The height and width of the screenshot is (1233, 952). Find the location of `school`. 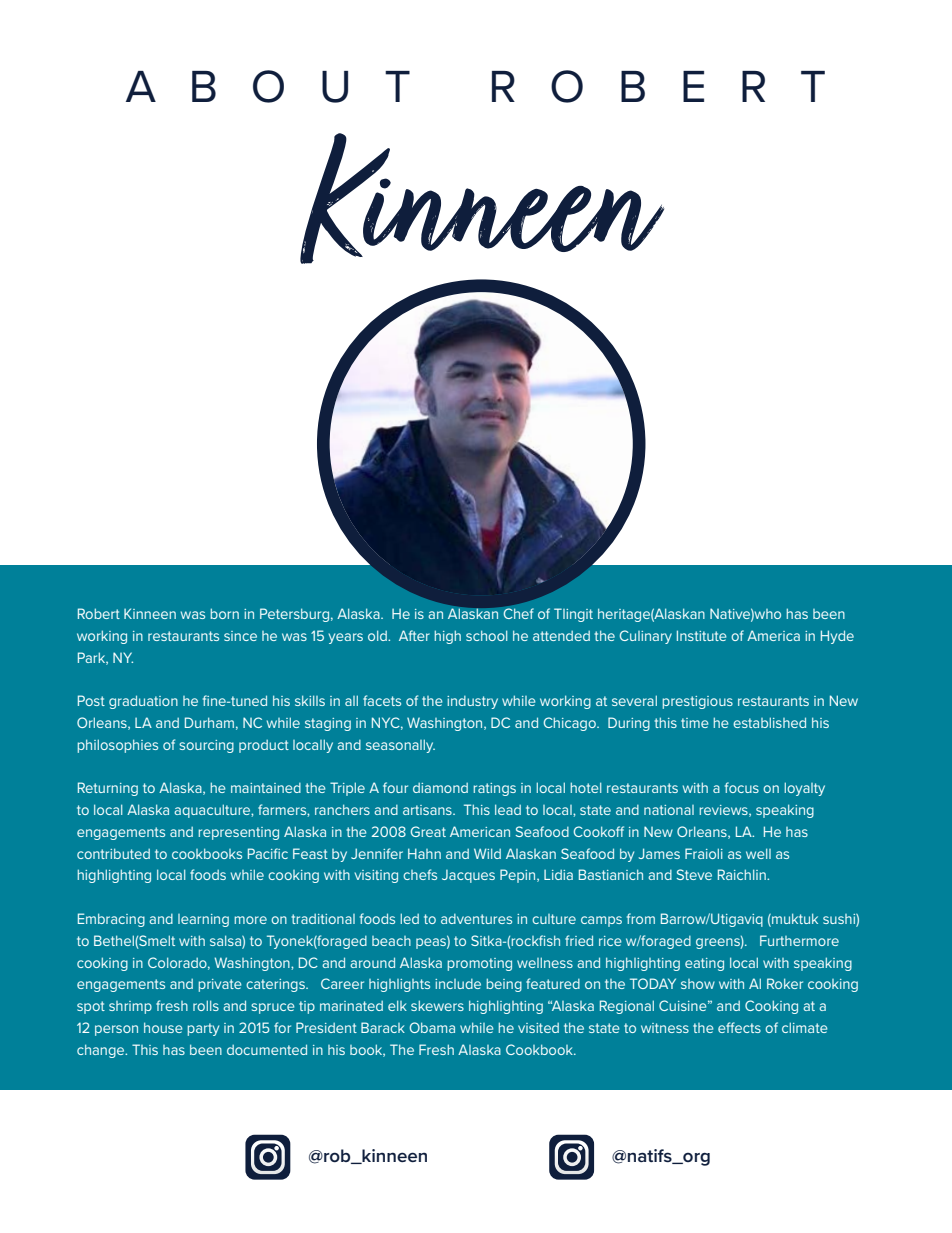

school is located at coordinates (486, 635).
